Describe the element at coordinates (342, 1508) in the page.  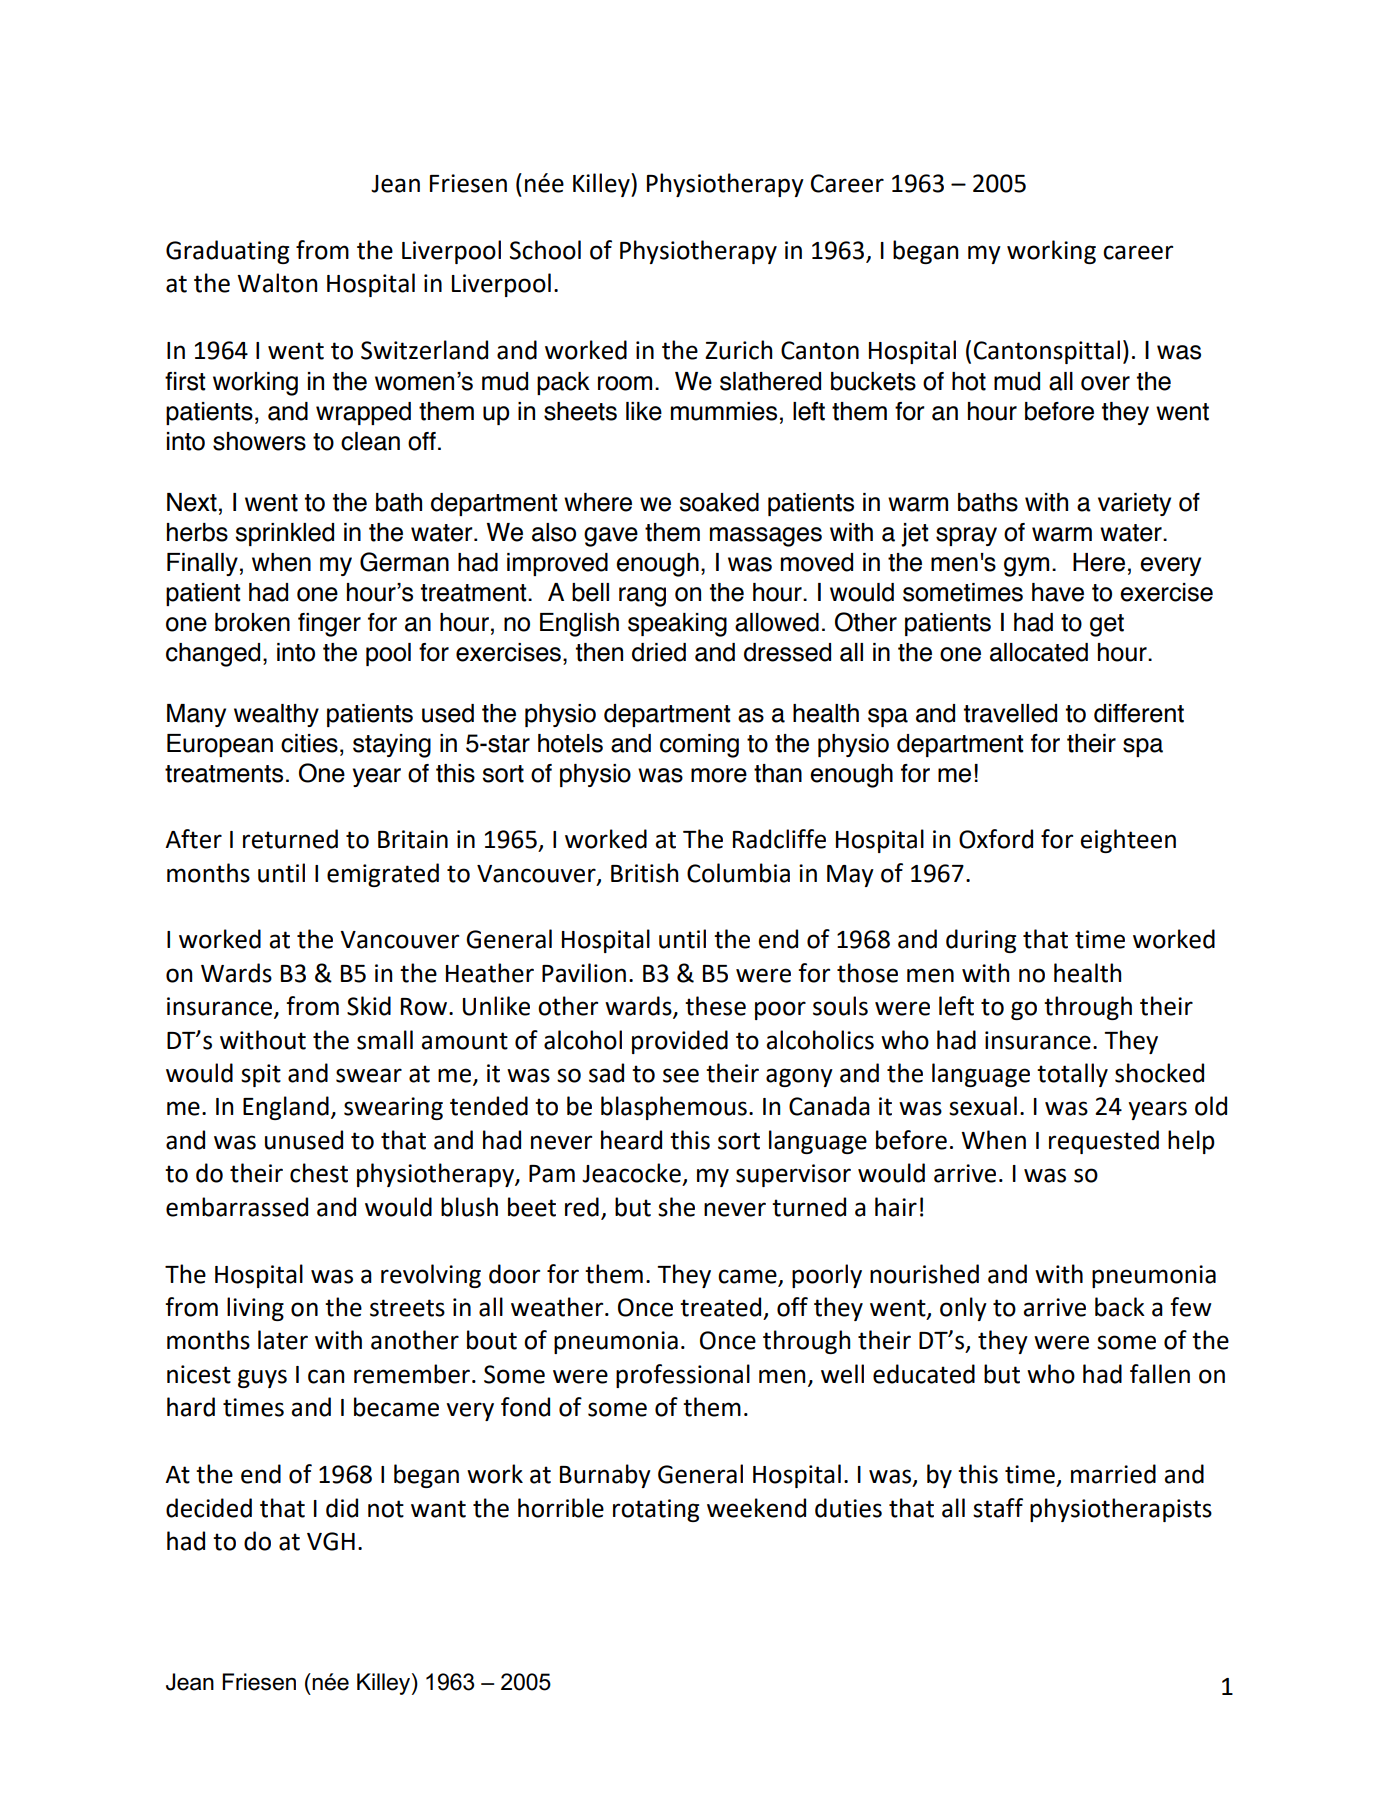
I see `did` at that location.
